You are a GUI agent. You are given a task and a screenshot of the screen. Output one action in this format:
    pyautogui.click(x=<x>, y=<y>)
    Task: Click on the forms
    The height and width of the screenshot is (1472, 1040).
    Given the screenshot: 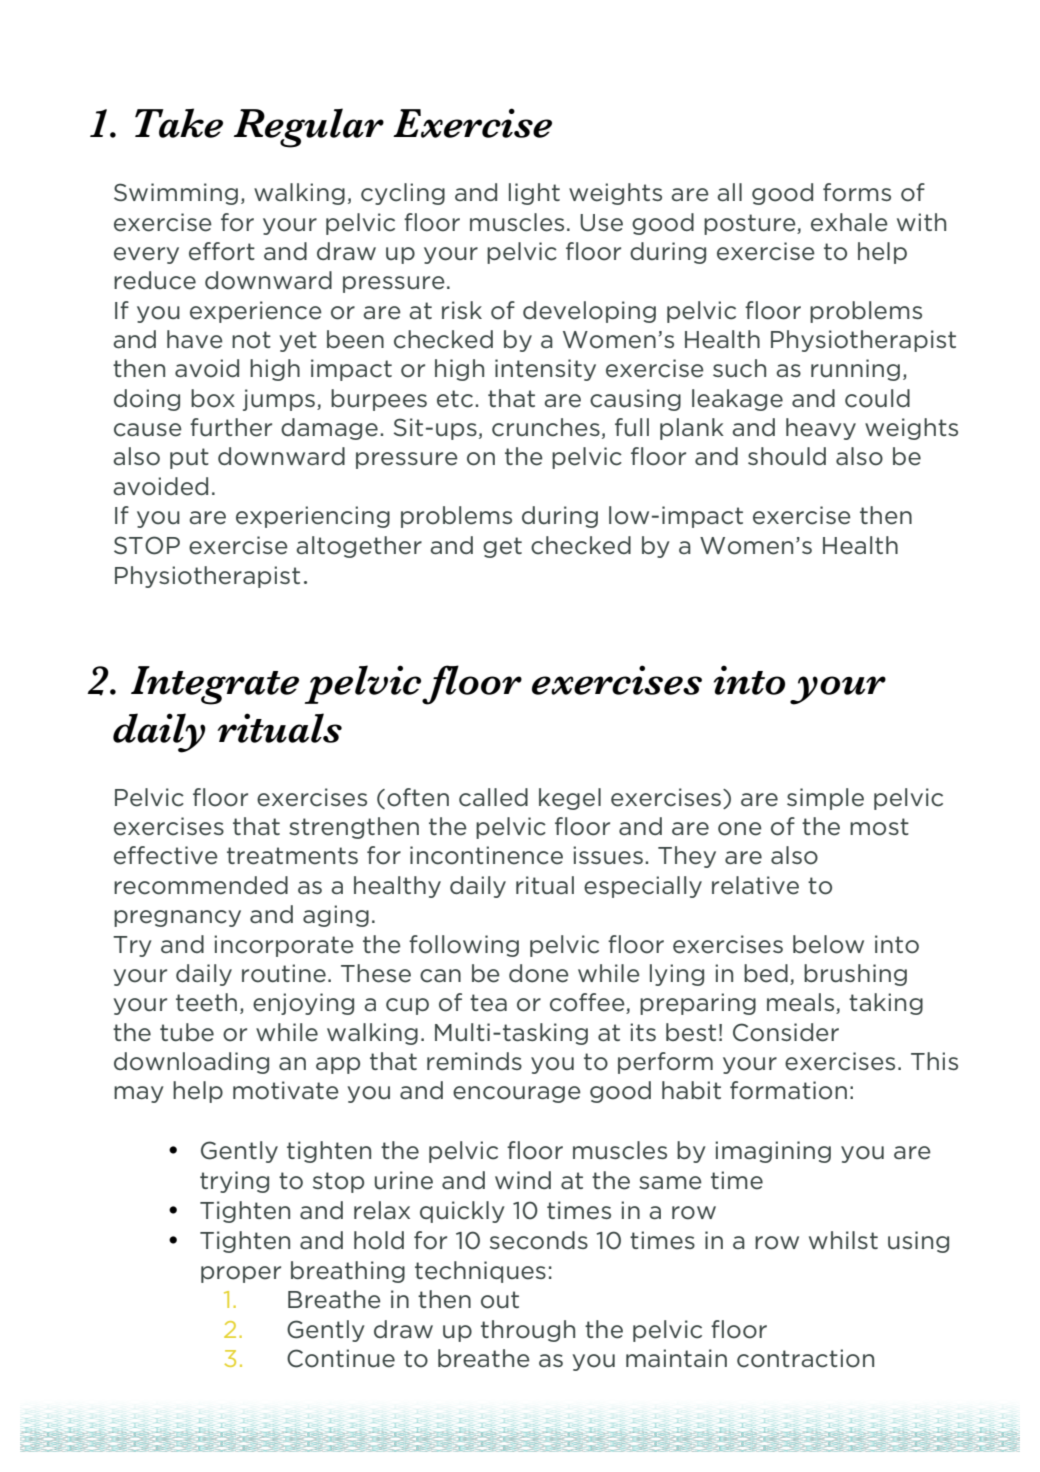 What is the action you would take?
    pyautogui.click(x=857, y=192)
